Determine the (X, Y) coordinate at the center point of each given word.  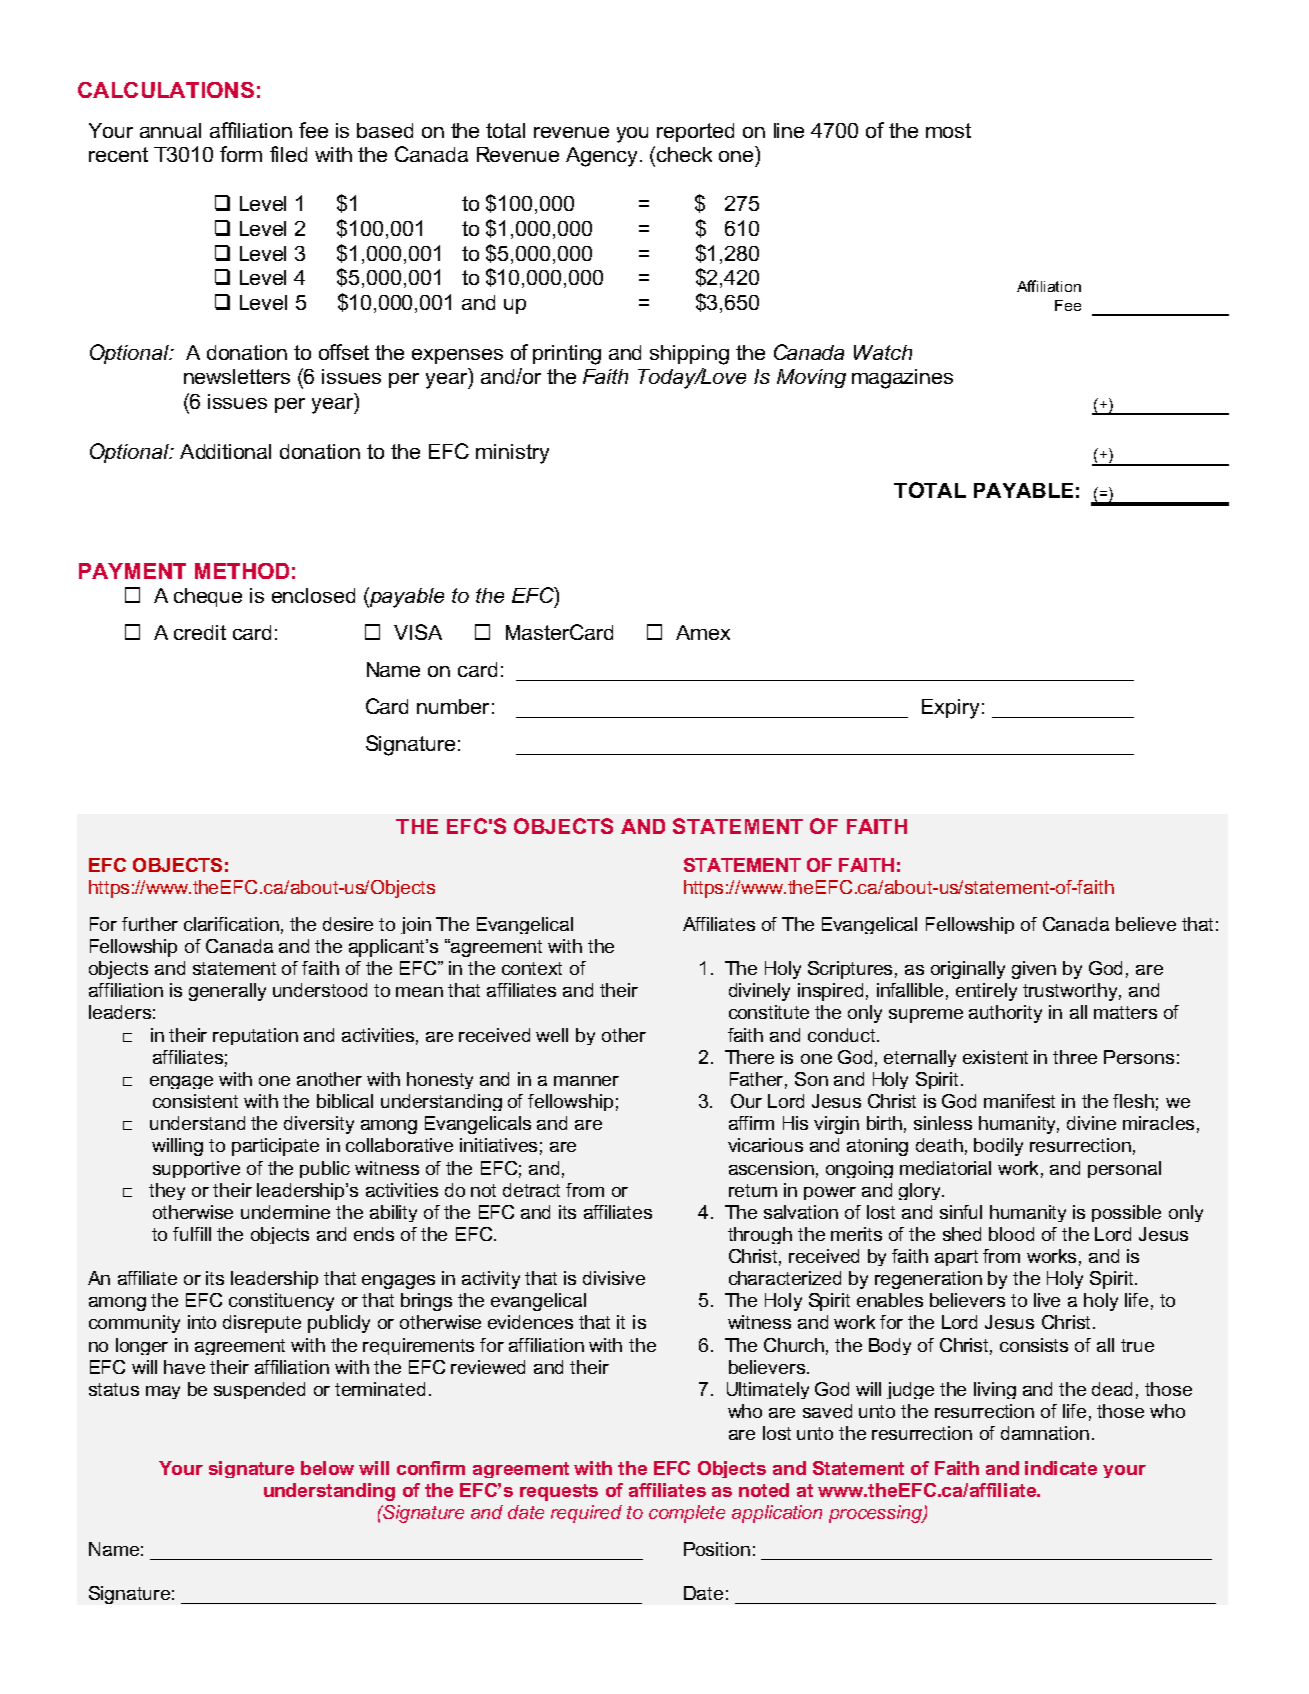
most (948, 130)
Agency (601, 157)
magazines (902, 379)
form (241, 154)
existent (995, 1057)
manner (586, 1081)
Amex (703, 632)
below (327, 1468)
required (586, 1514)
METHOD (242, 571)
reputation (255, 1036)
